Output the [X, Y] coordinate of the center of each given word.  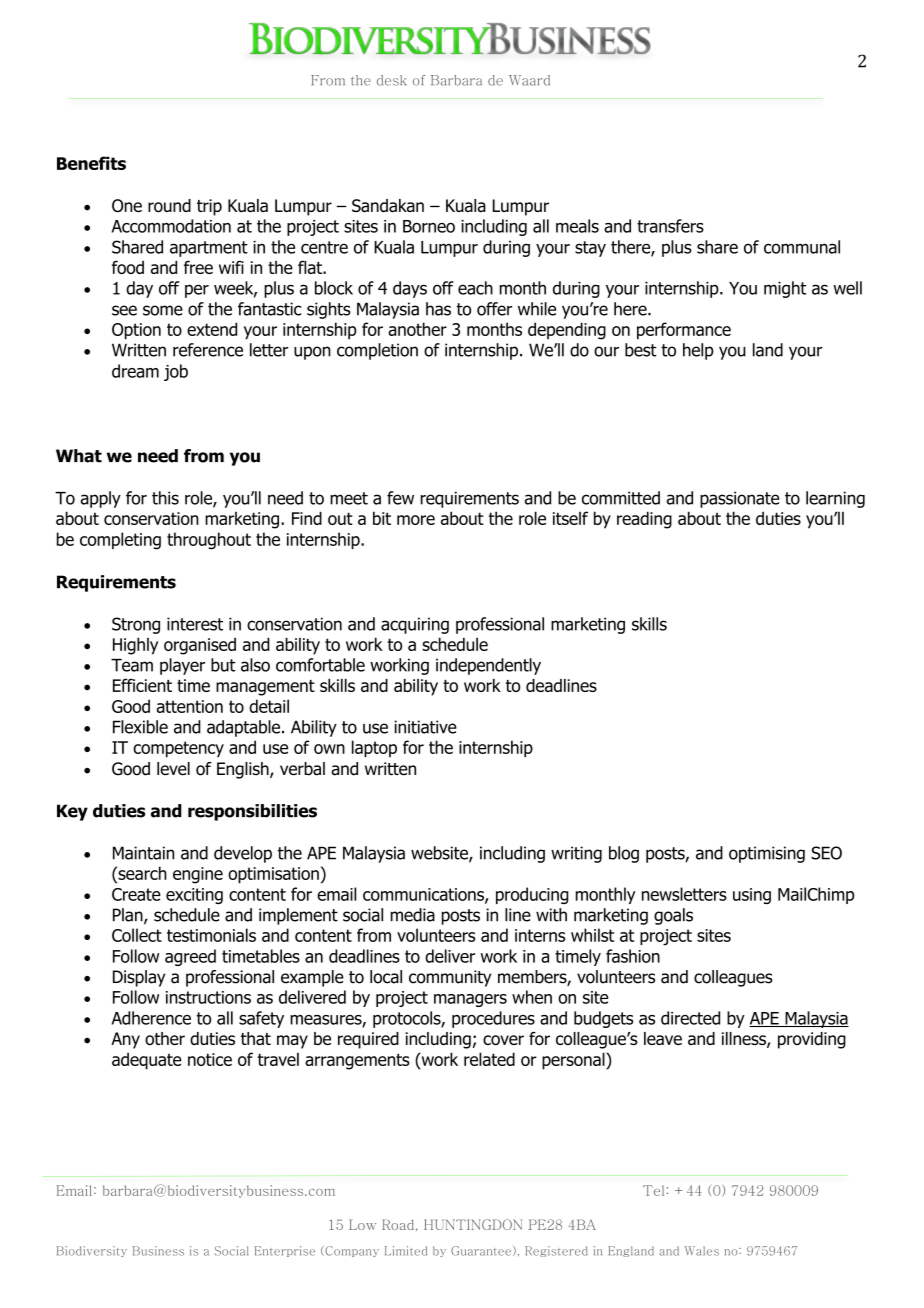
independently [488, 666]
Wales [702, 1251]
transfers [670, 226]
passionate [739, 499]
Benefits [91, 163]
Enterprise [285, 1251]
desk [392, 80]
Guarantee [481, 1251]
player [182, 666]
